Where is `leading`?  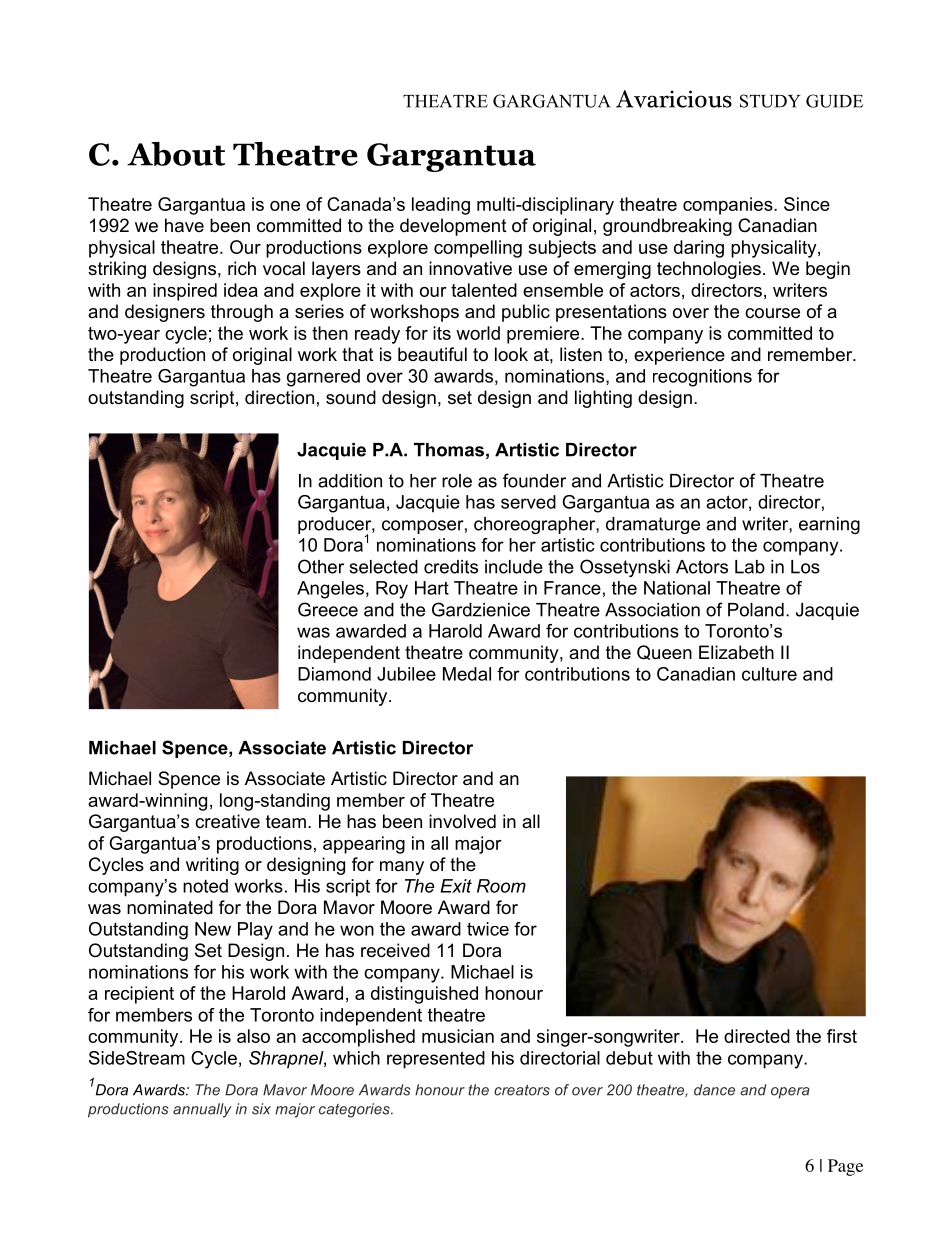
leading is located at coordinates (441, 206).
